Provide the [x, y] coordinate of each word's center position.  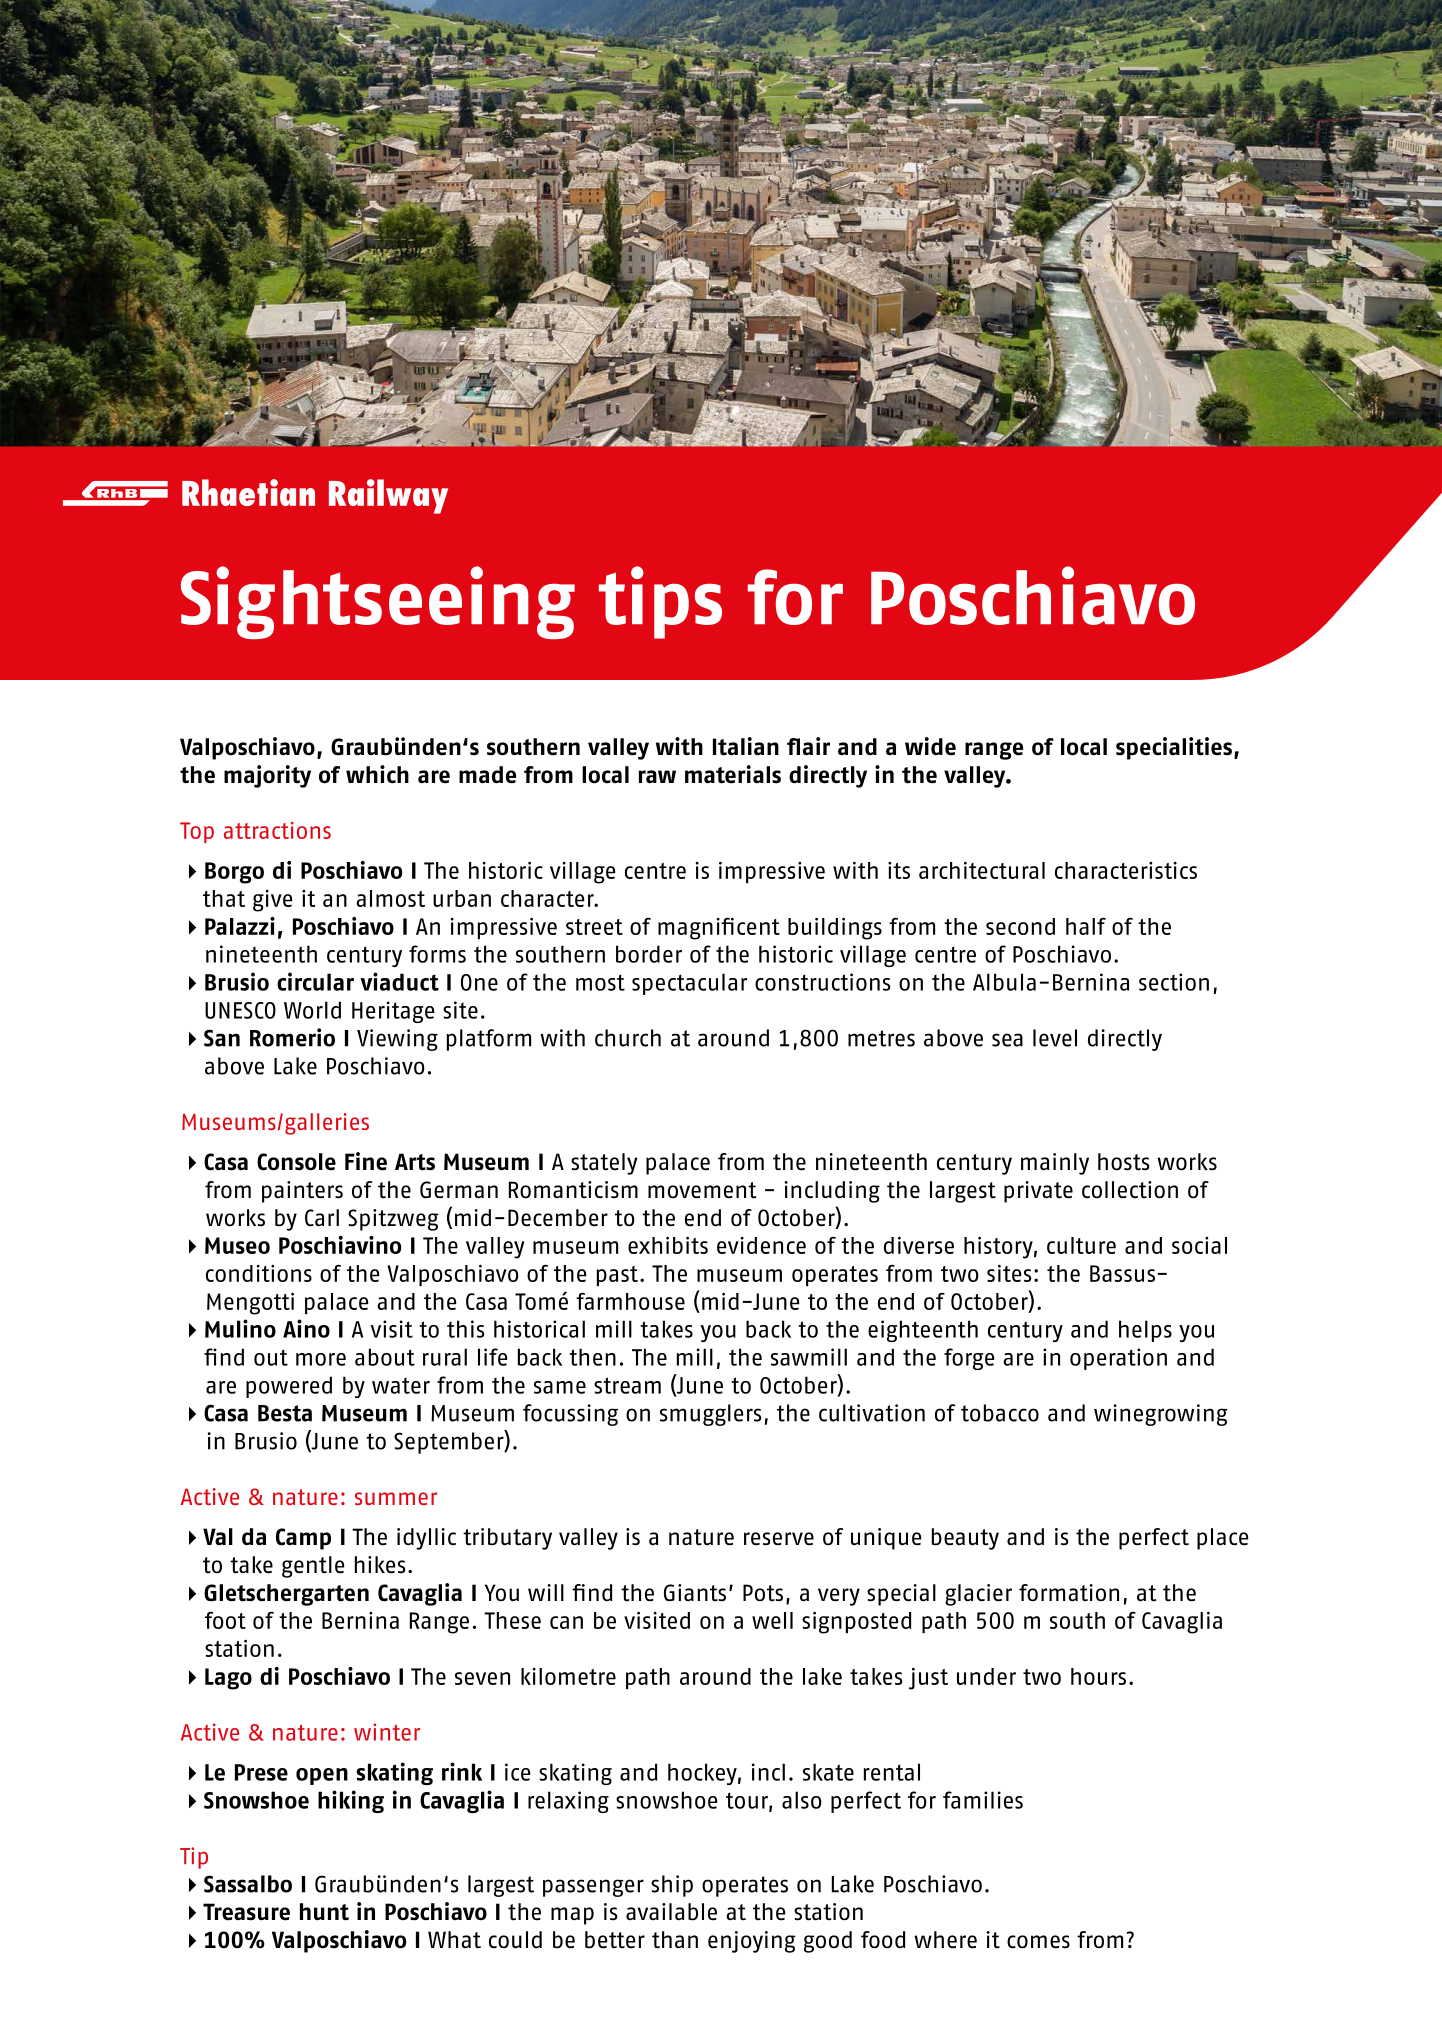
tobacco [1000, 1413]
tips [660, 602]
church [628, 1038]
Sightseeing [378, 602]
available [671, 1912]
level [1055, 1038]
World [312, 1010]
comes [1038, 1942]
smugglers [710, 1415]
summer [396, 1498]
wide [930, 746]
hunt [324, 1912]
